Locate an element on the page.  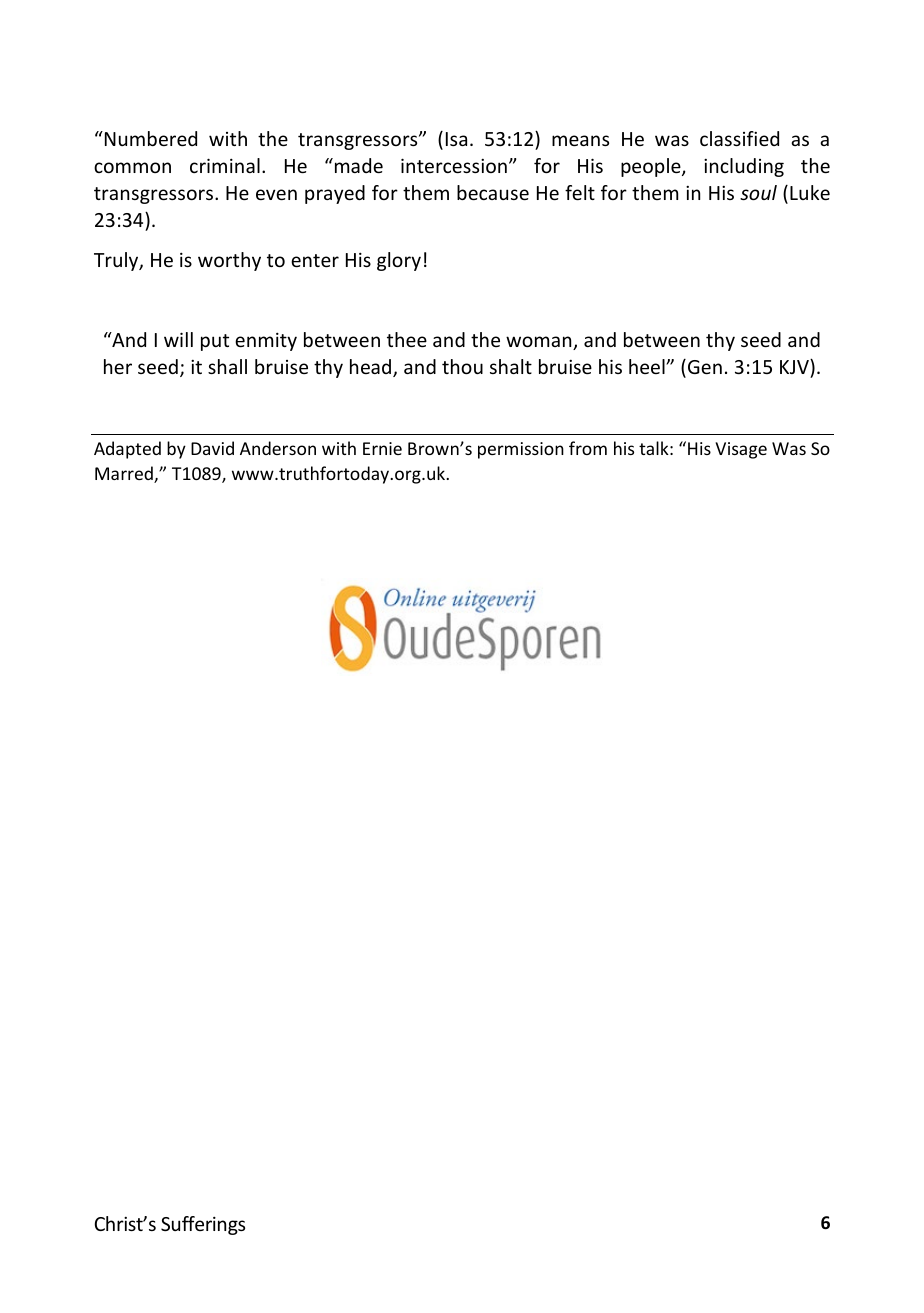
from is located at coordinates (588, 448).
